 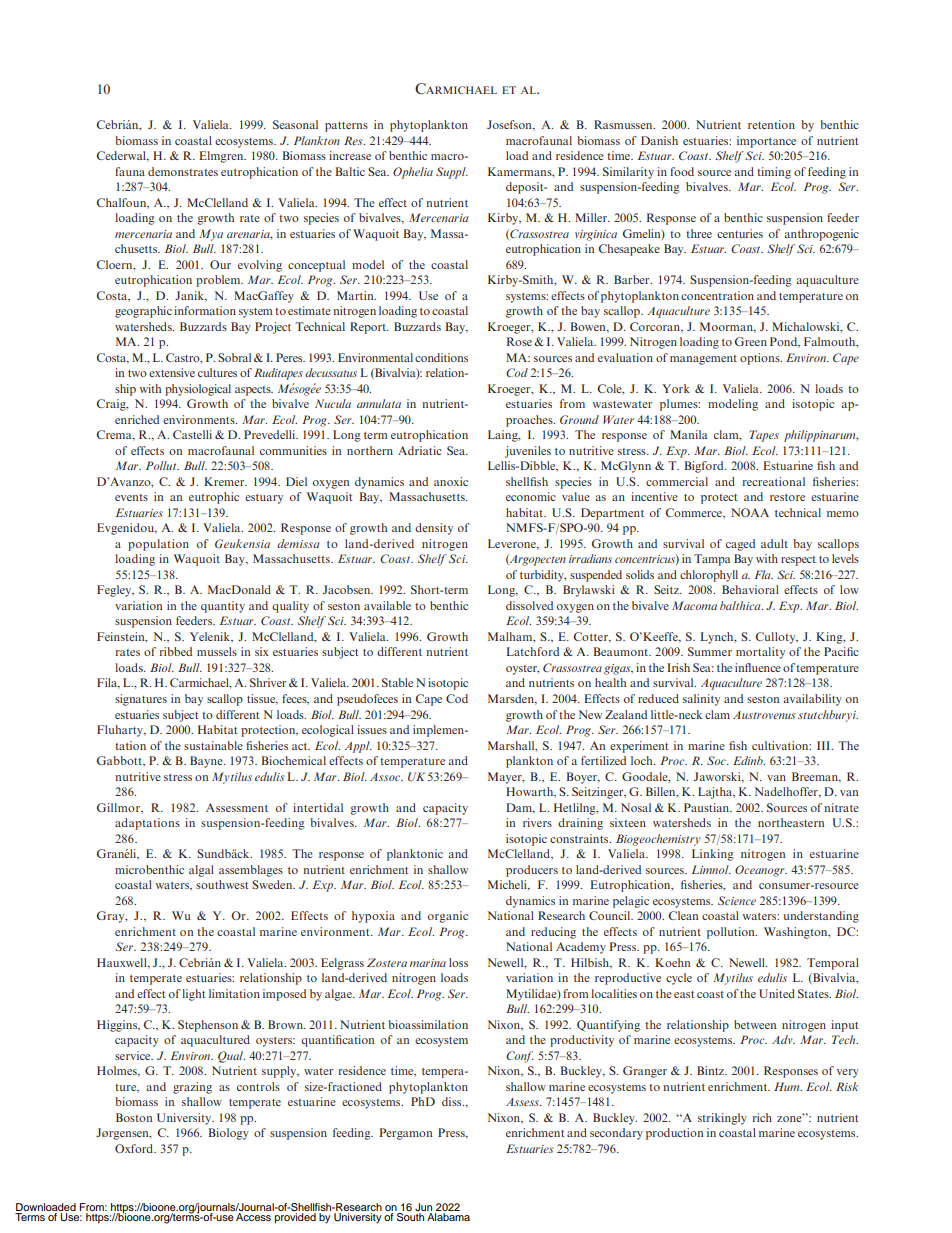 What do you see at coordinates (750, 512) in the screenshot?
I see `NOAA` at bounding box center [750, 512].
